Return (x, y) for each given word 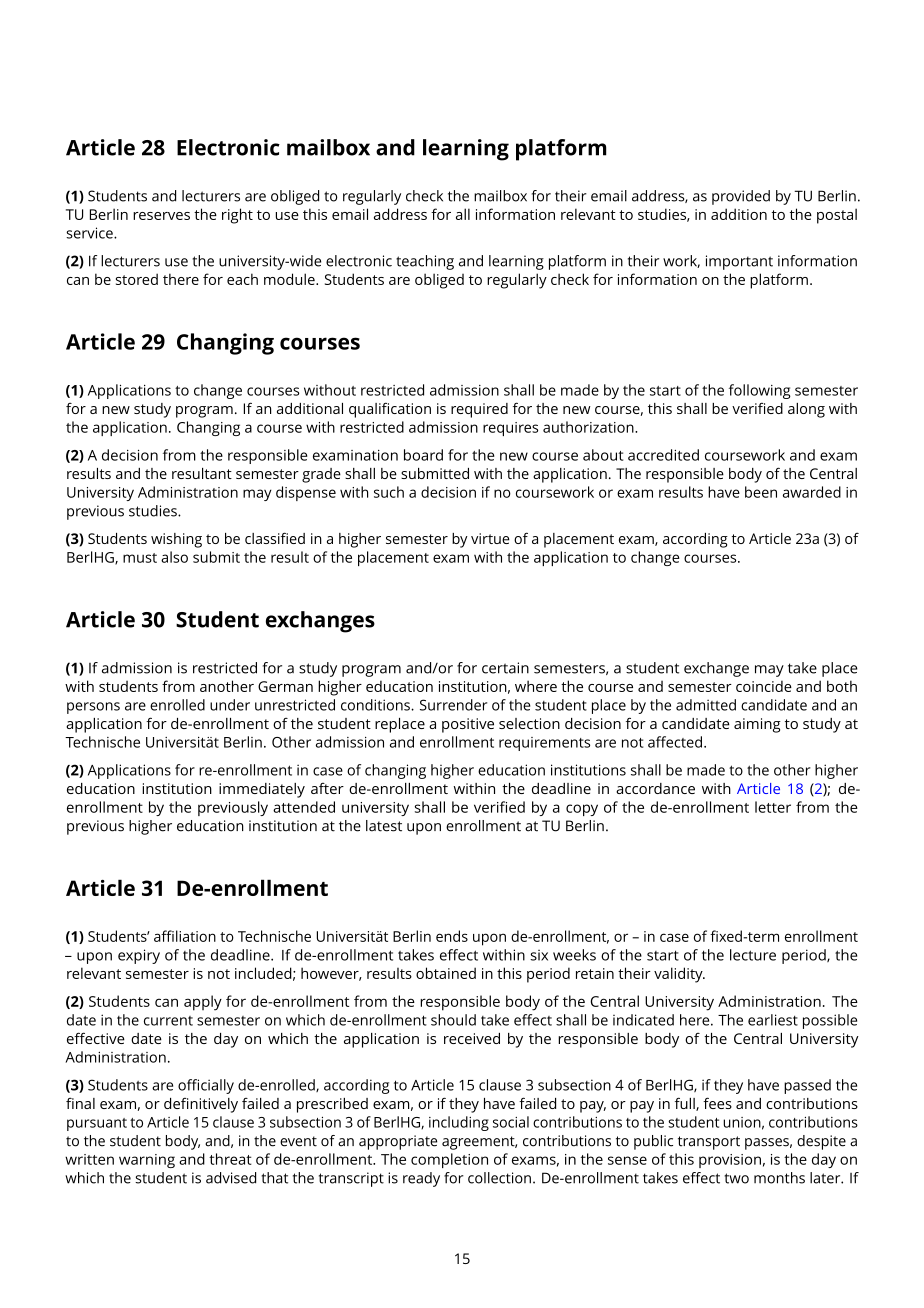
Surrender (453, 705)
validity (679, 975)
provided (741, 197)
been (761, 492)
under (230, 705)
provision (730, 1161)
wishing (176, 540)
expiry (139, 956)
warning (147, 1161)
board (423, 455)
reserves (161, 216)
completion (449, 1160)
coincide (764, 686)
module (290, 279)
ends (452, 936)
